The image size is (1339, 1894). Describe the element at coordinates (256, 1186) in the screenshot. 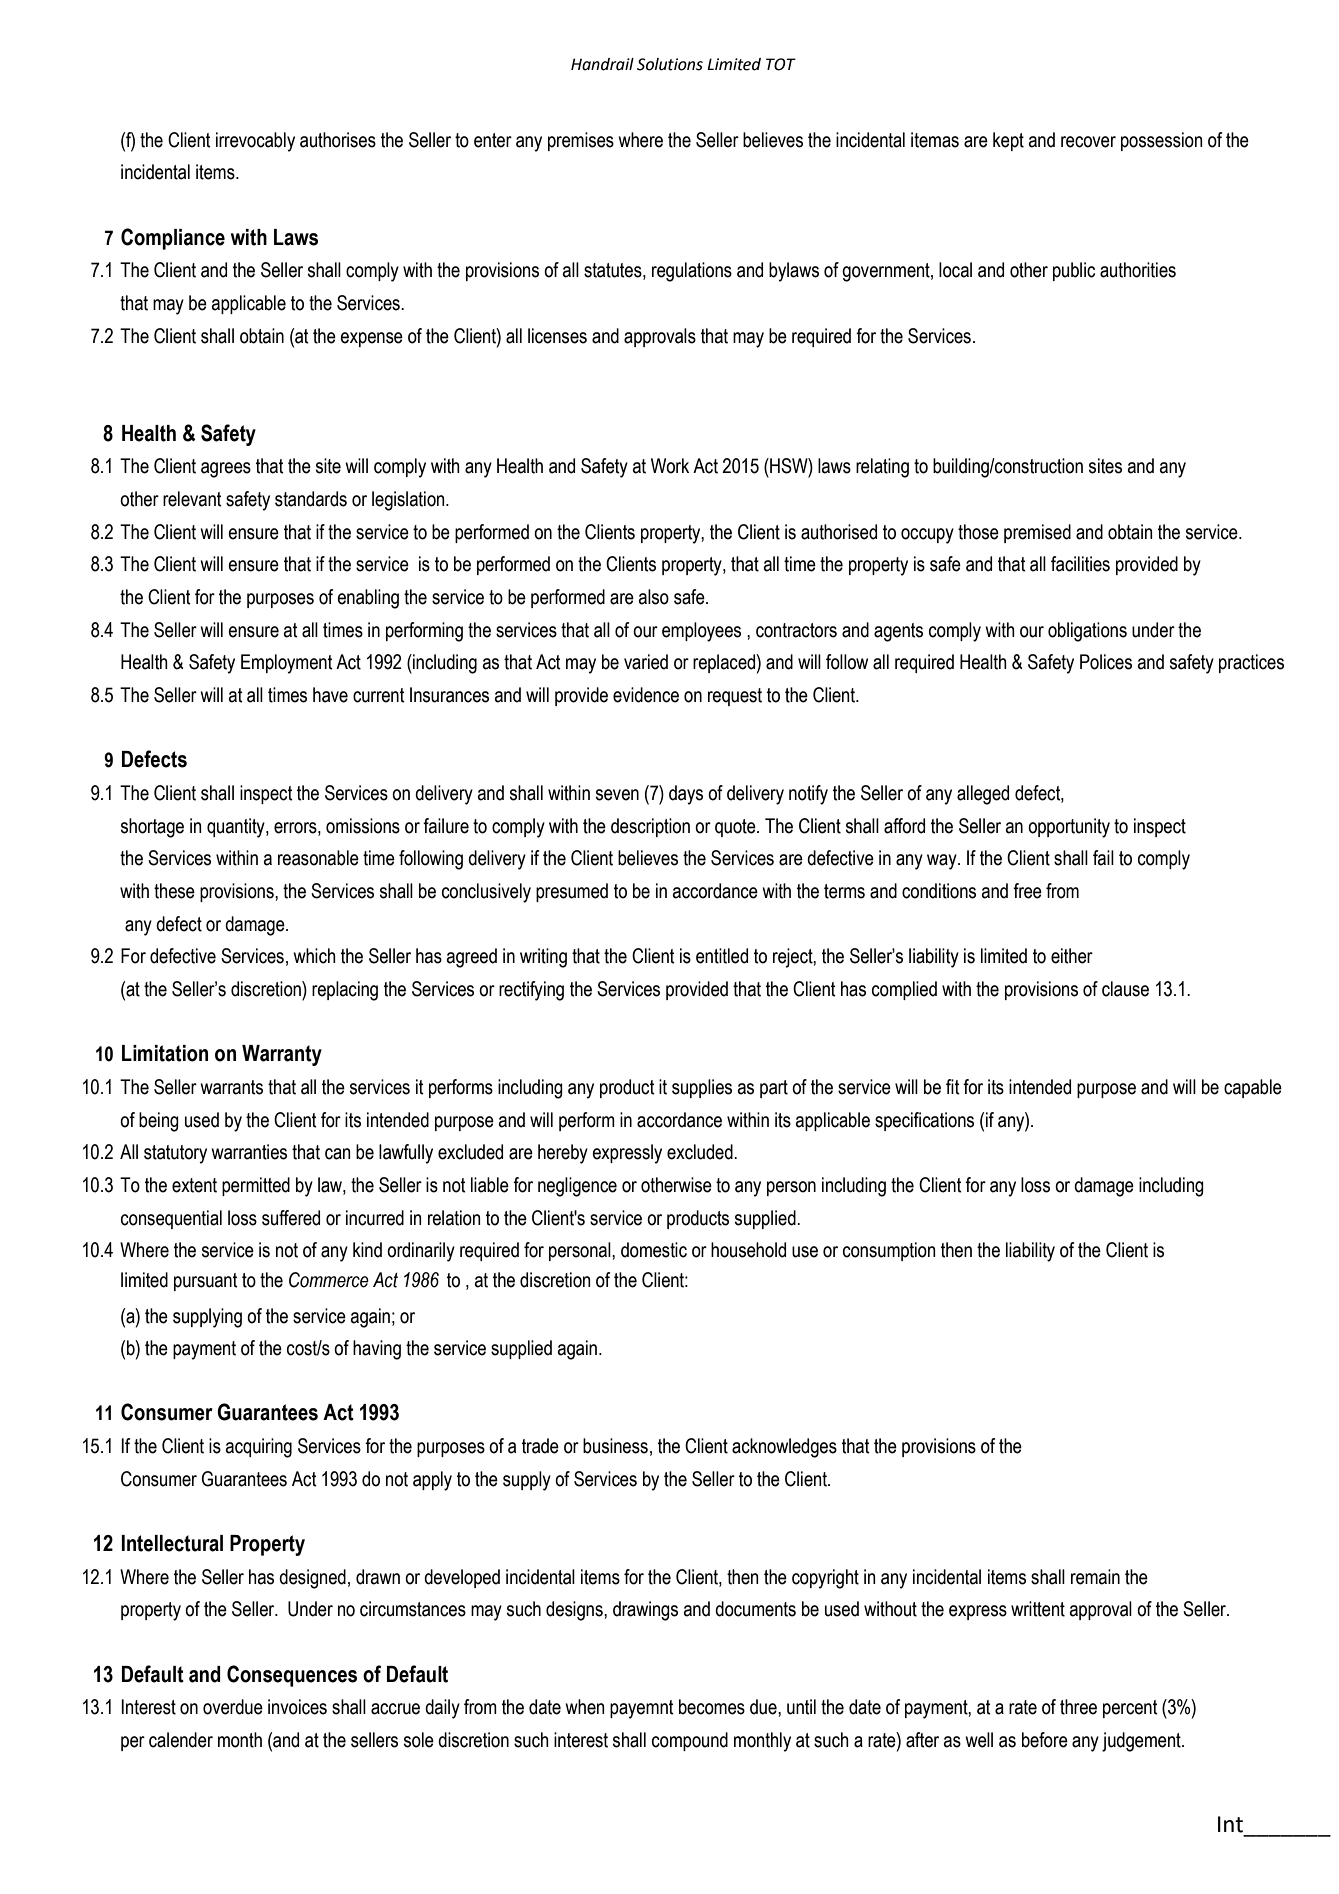

I see `permitted` at that location.
